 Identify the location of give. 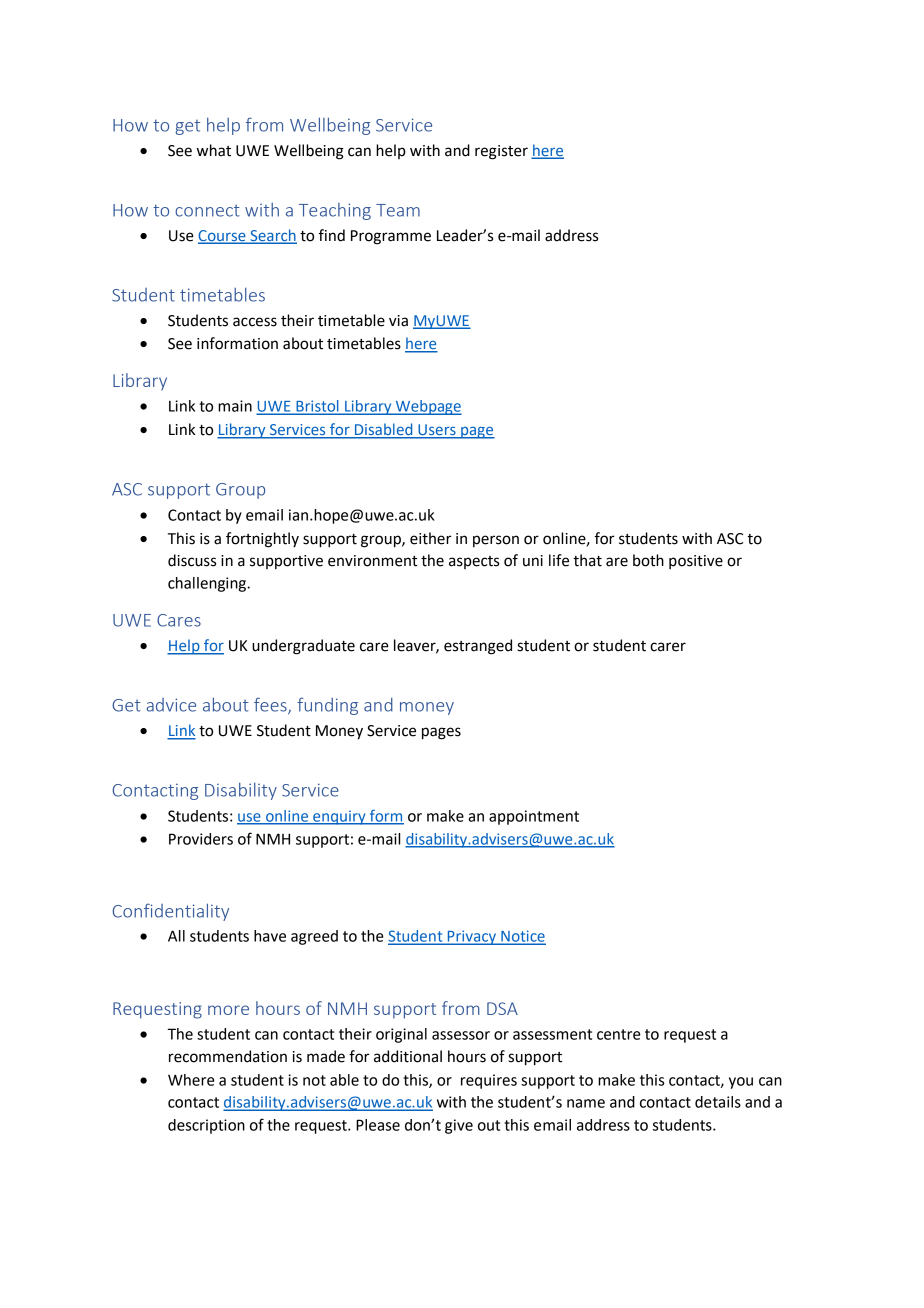
(459, 1126).
